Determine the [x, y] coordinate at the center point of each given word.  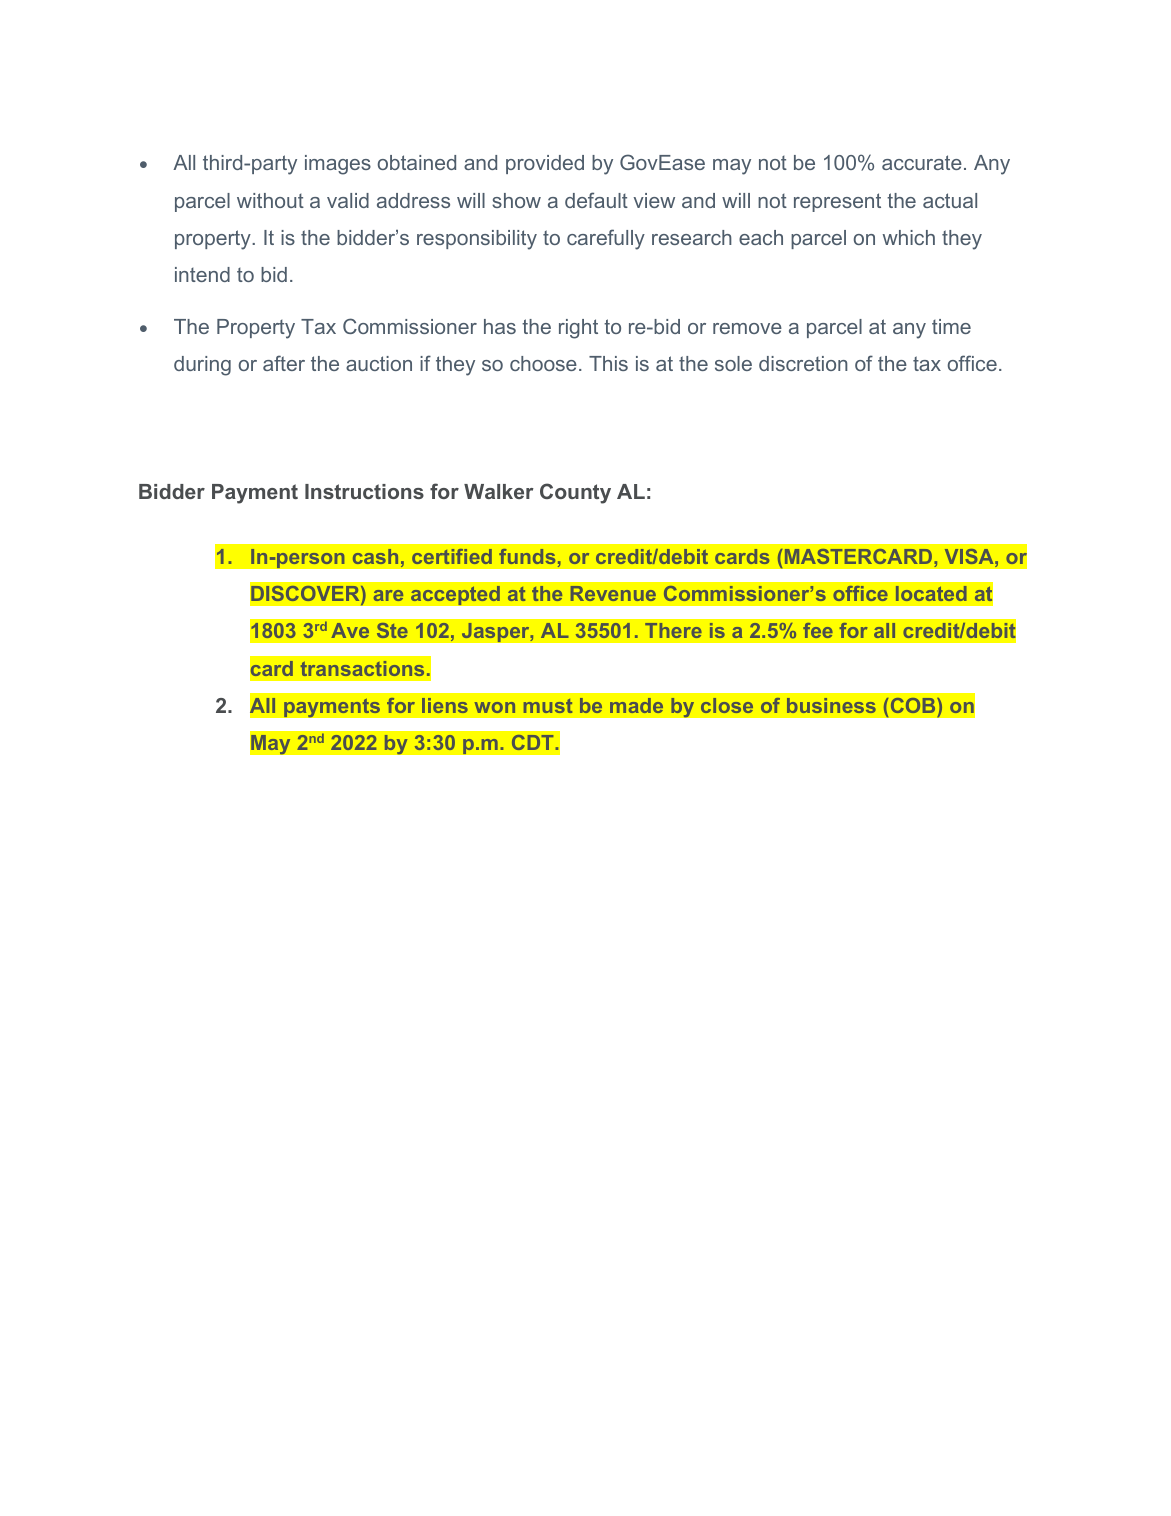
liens [445, 705]
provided [545, 164]
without [270, 200]
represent [837, 202]
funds [527, 556]
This [608, 363]
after [284, 363]
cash [375, 556]
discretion [803, 363]
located [931, 593]
